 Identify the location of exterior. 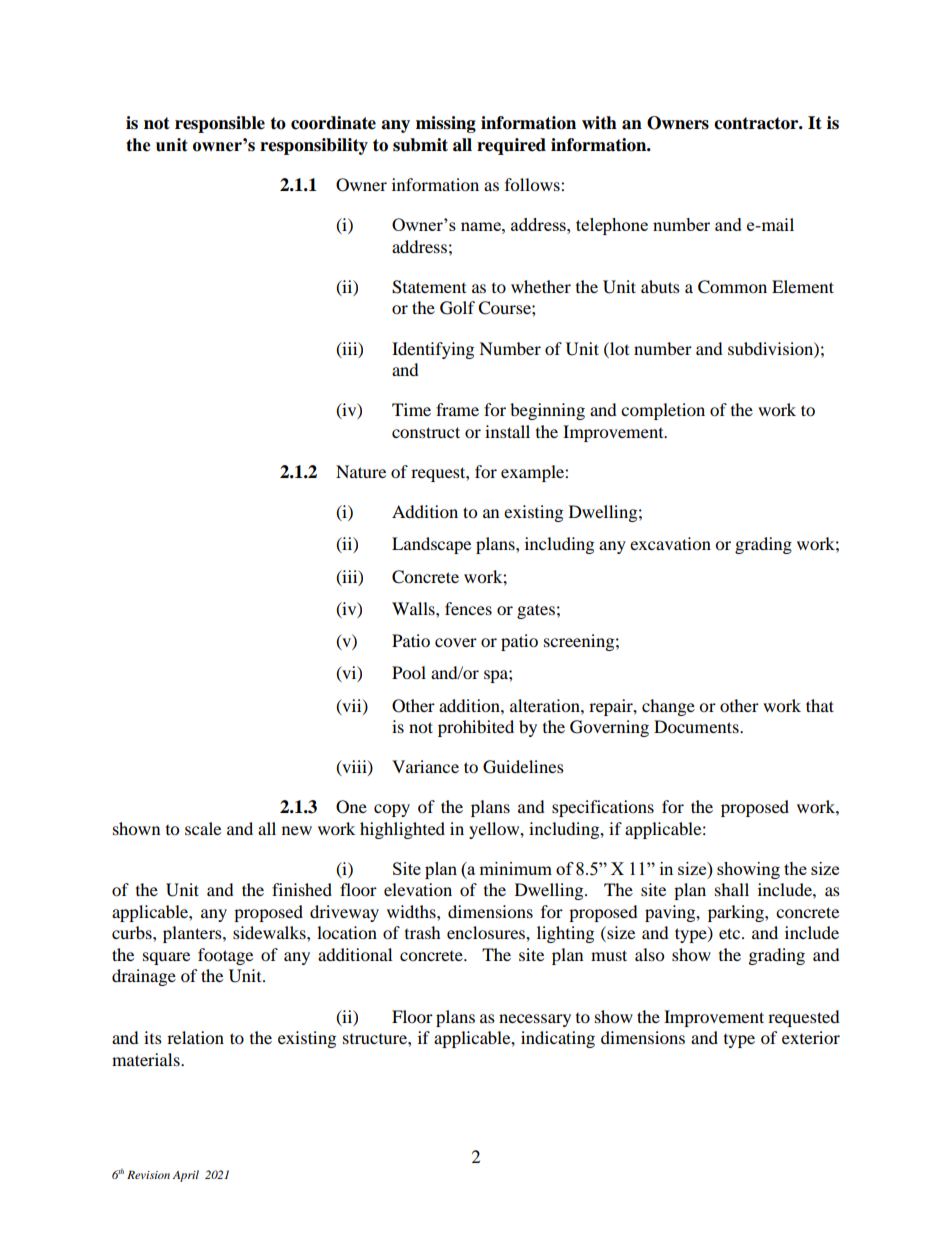
(811, 1037).
